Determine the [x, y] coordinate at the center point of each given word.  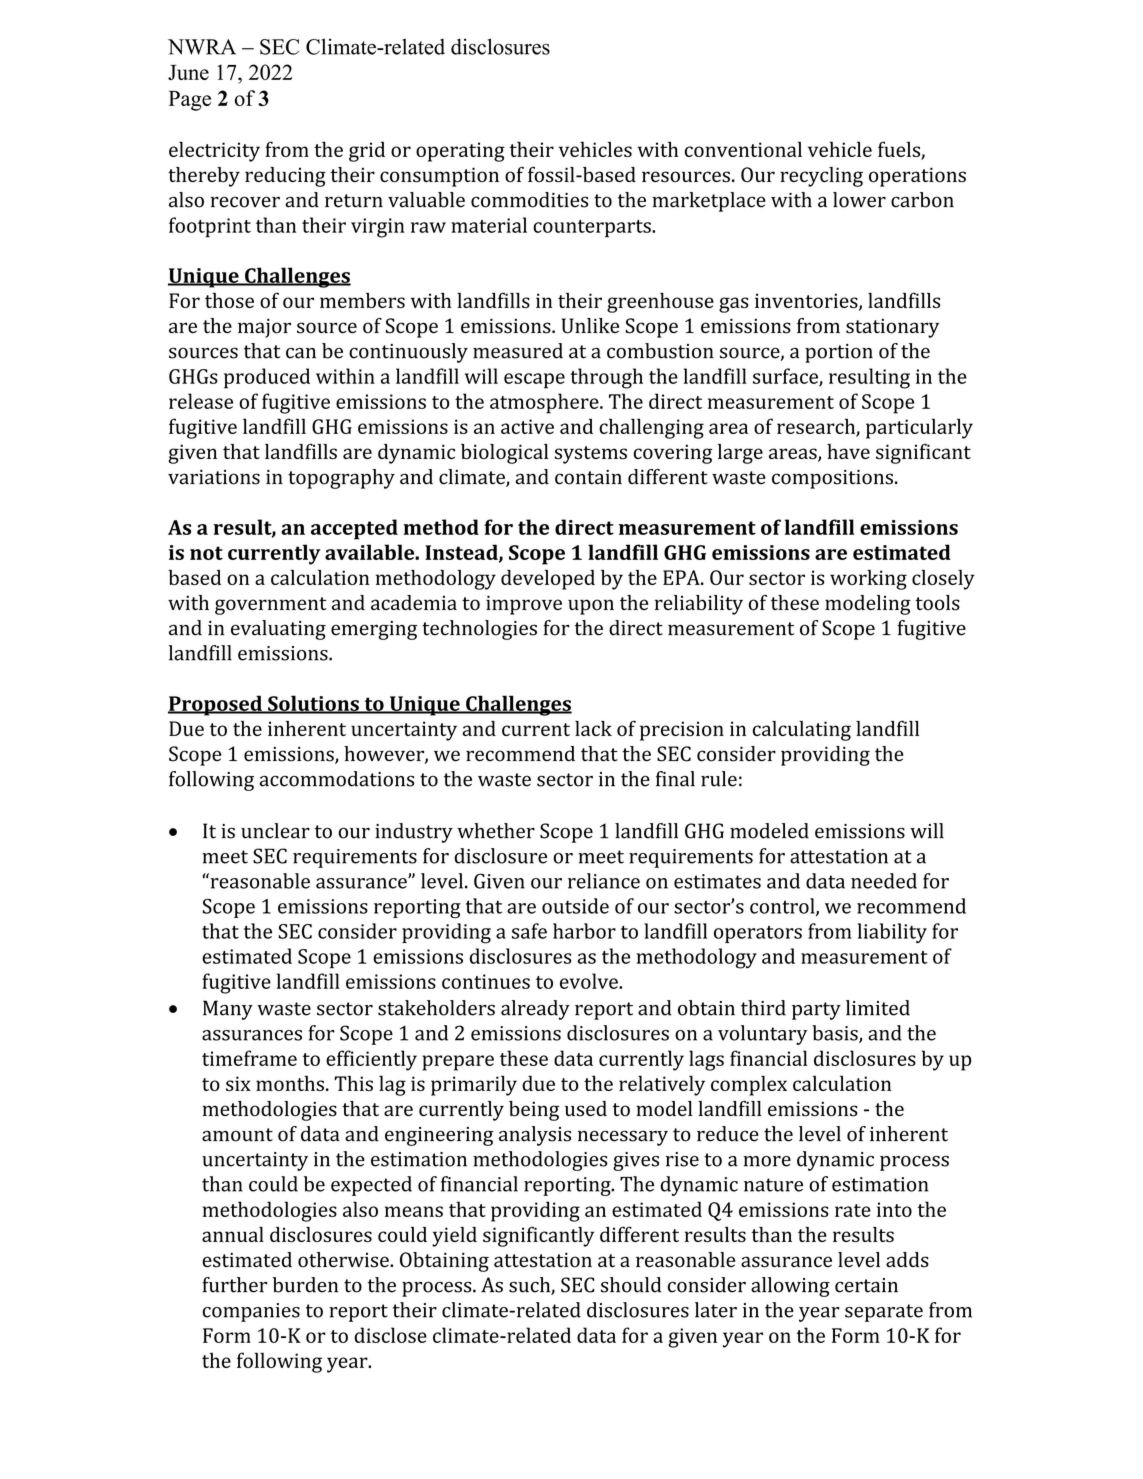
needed [884, 881]
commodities [529, 200]
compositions [832, 479]
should [631, 1285]
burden [305, 1285]
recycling [821, 177]
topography [341, 479]
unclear [275, 831]
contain [588, 477]
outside [575, 906]
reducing [285, 177]
